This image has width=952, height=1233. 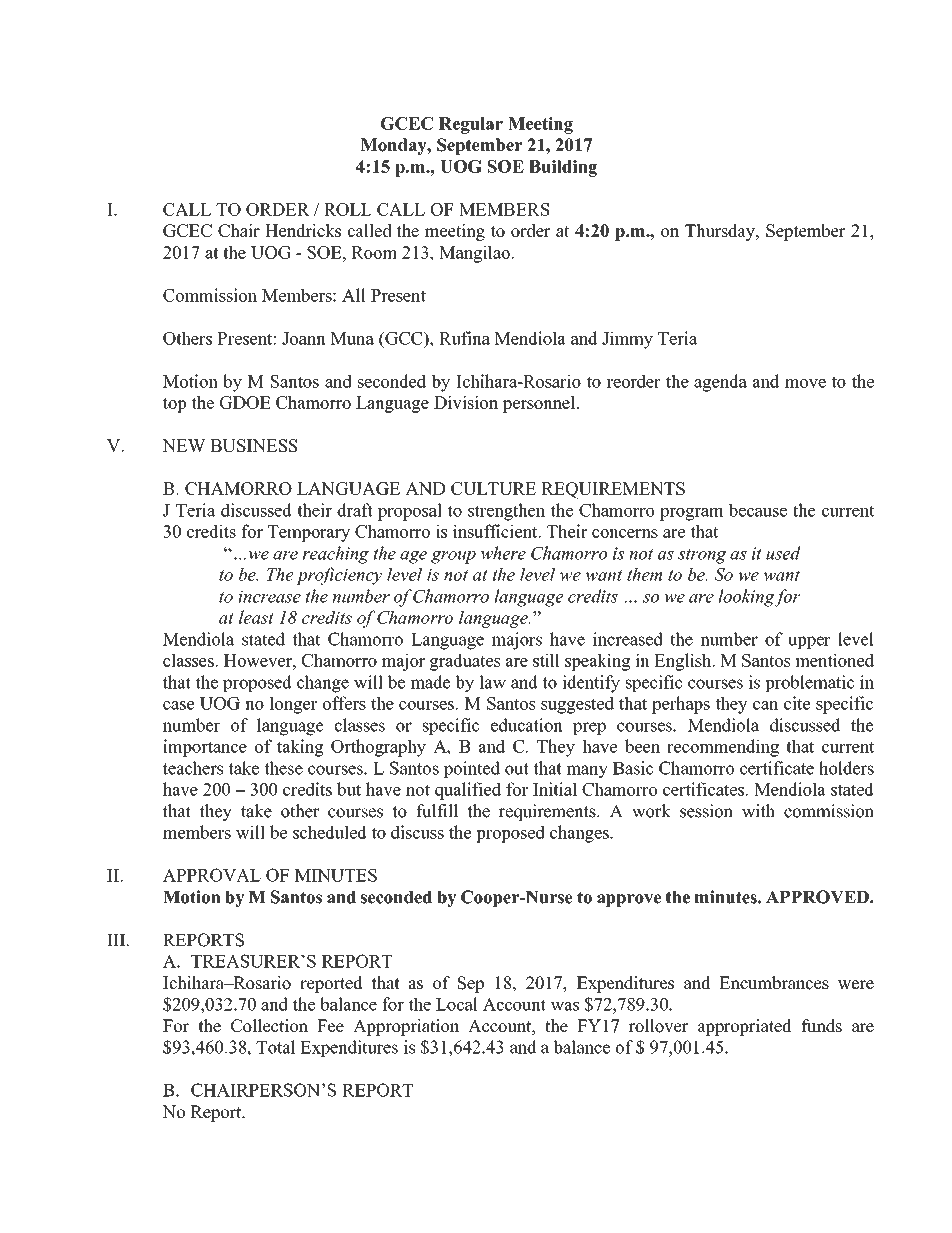 What do you see at coordinates (503, 553) in the image?
I see `where` at bounding box center [503, 553].
